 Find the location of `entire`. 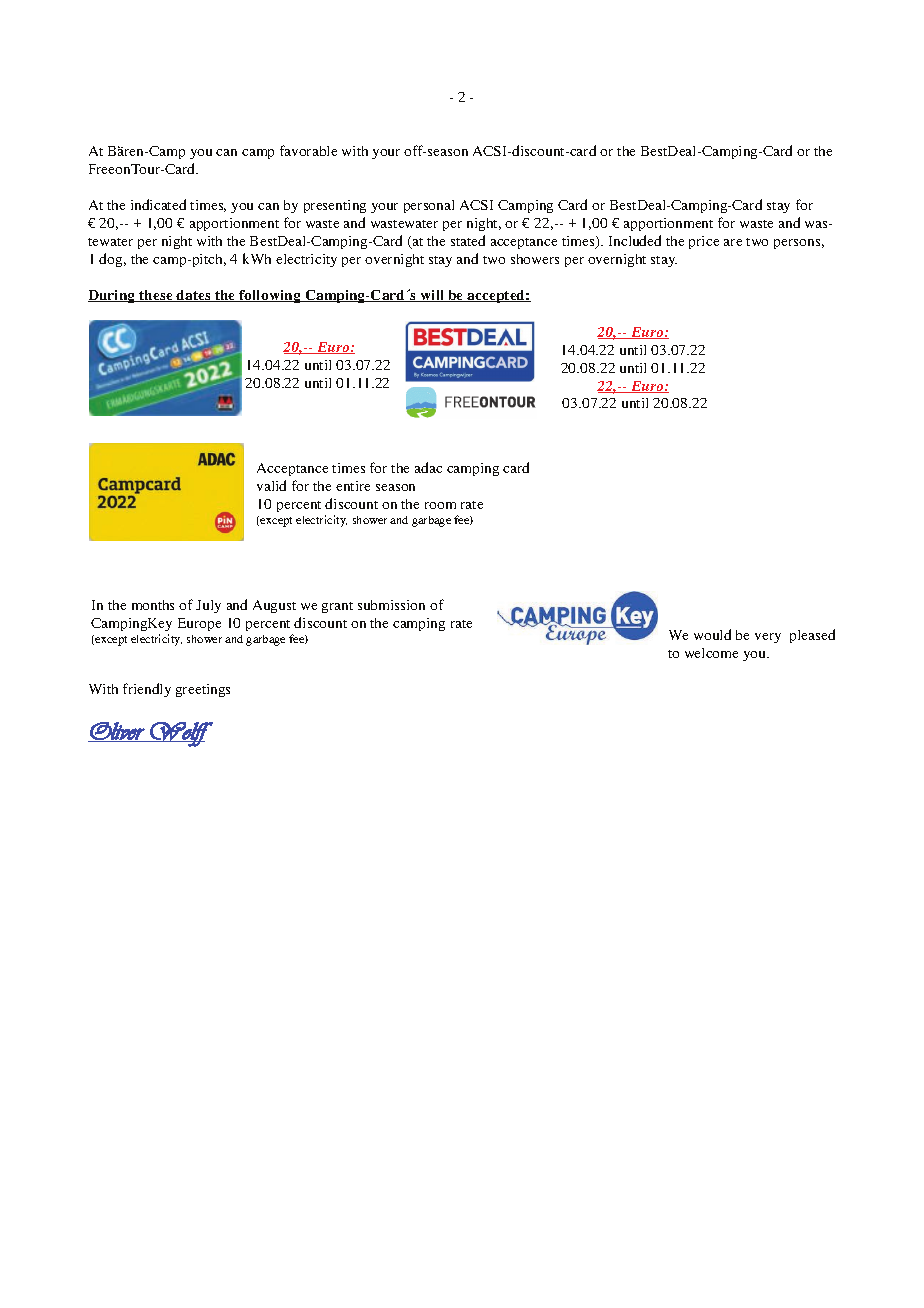

entire is located at coordinates (353, 486).
